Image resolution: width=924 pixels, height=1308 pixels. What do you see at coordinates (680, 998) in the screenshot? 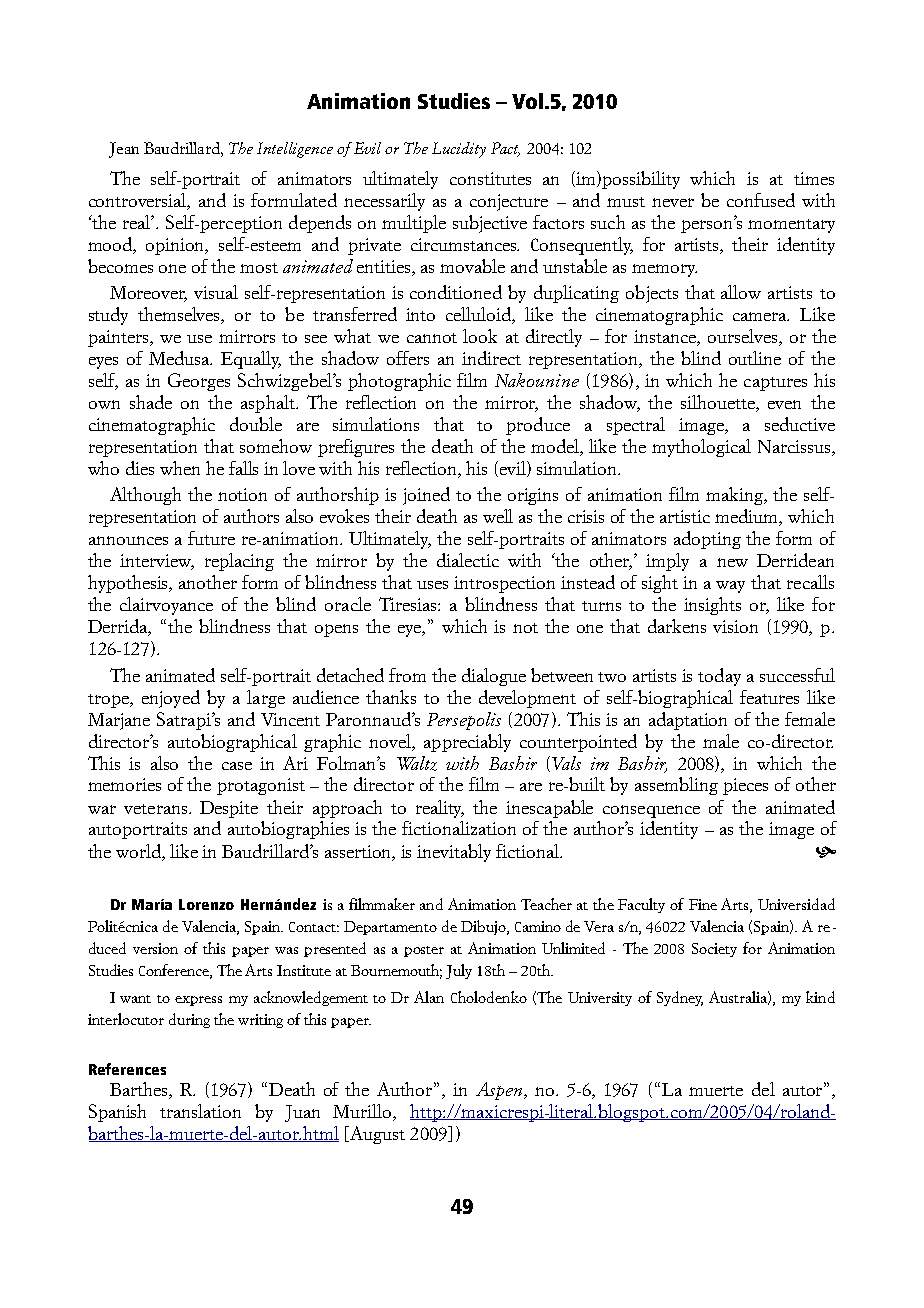
I see `Sydney` at bounding box center [680, 998].
